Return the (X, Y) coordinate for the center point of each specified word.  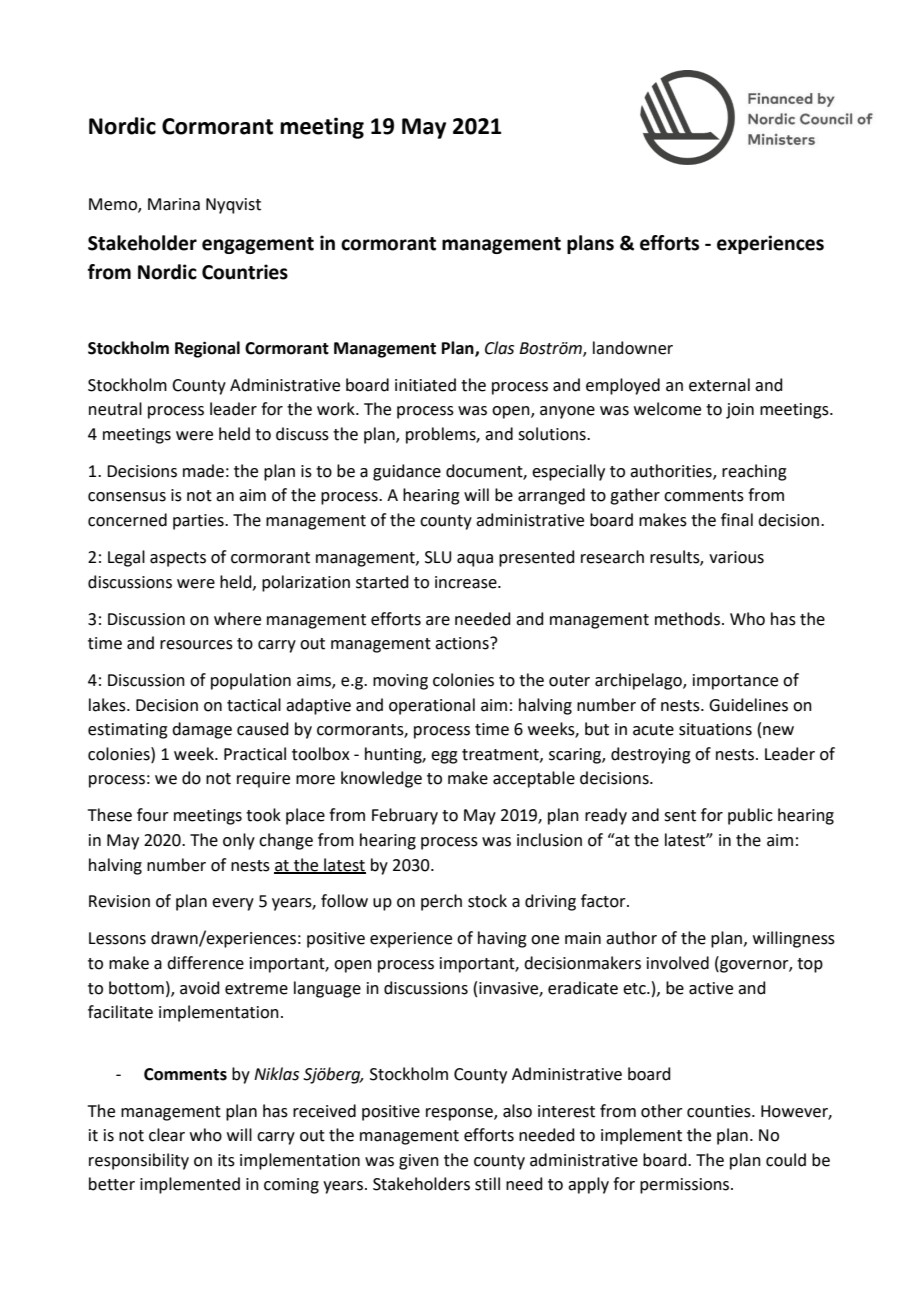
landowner (633, 348)
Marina (174, 204)
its (226, 1160)
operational (432, 706)
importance (735, 682)
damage (202, 730)
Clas (499, 348)
